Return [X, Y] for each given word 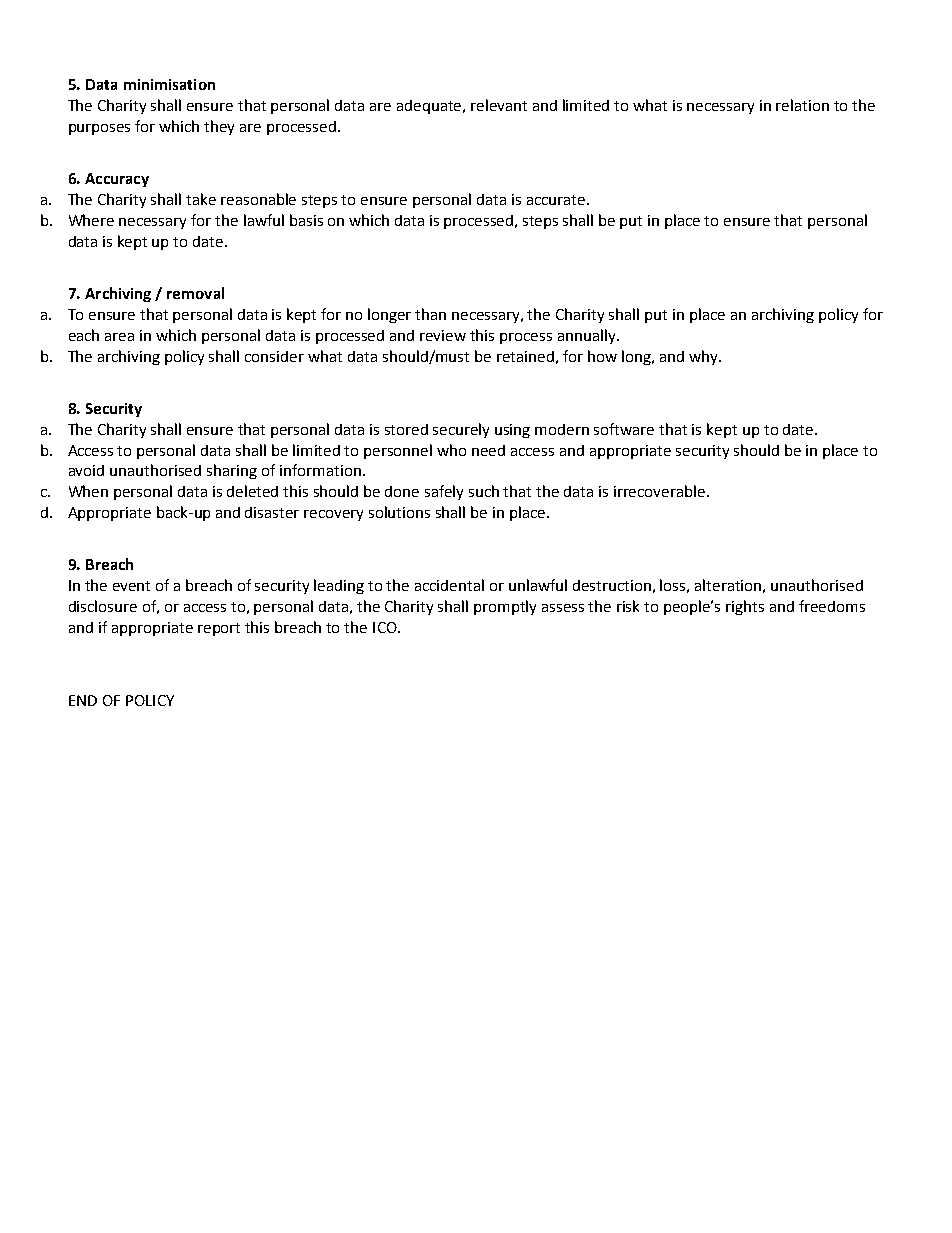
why [704, 357]
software [624, 429]
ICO [386, 627]
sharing [232, 471]
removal [195, 293]
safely [444, 492]
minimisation [169, 84]
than [430, 314]
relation [802, 105]
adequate [431, 107]
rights [745, 607]
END [83, 700]
